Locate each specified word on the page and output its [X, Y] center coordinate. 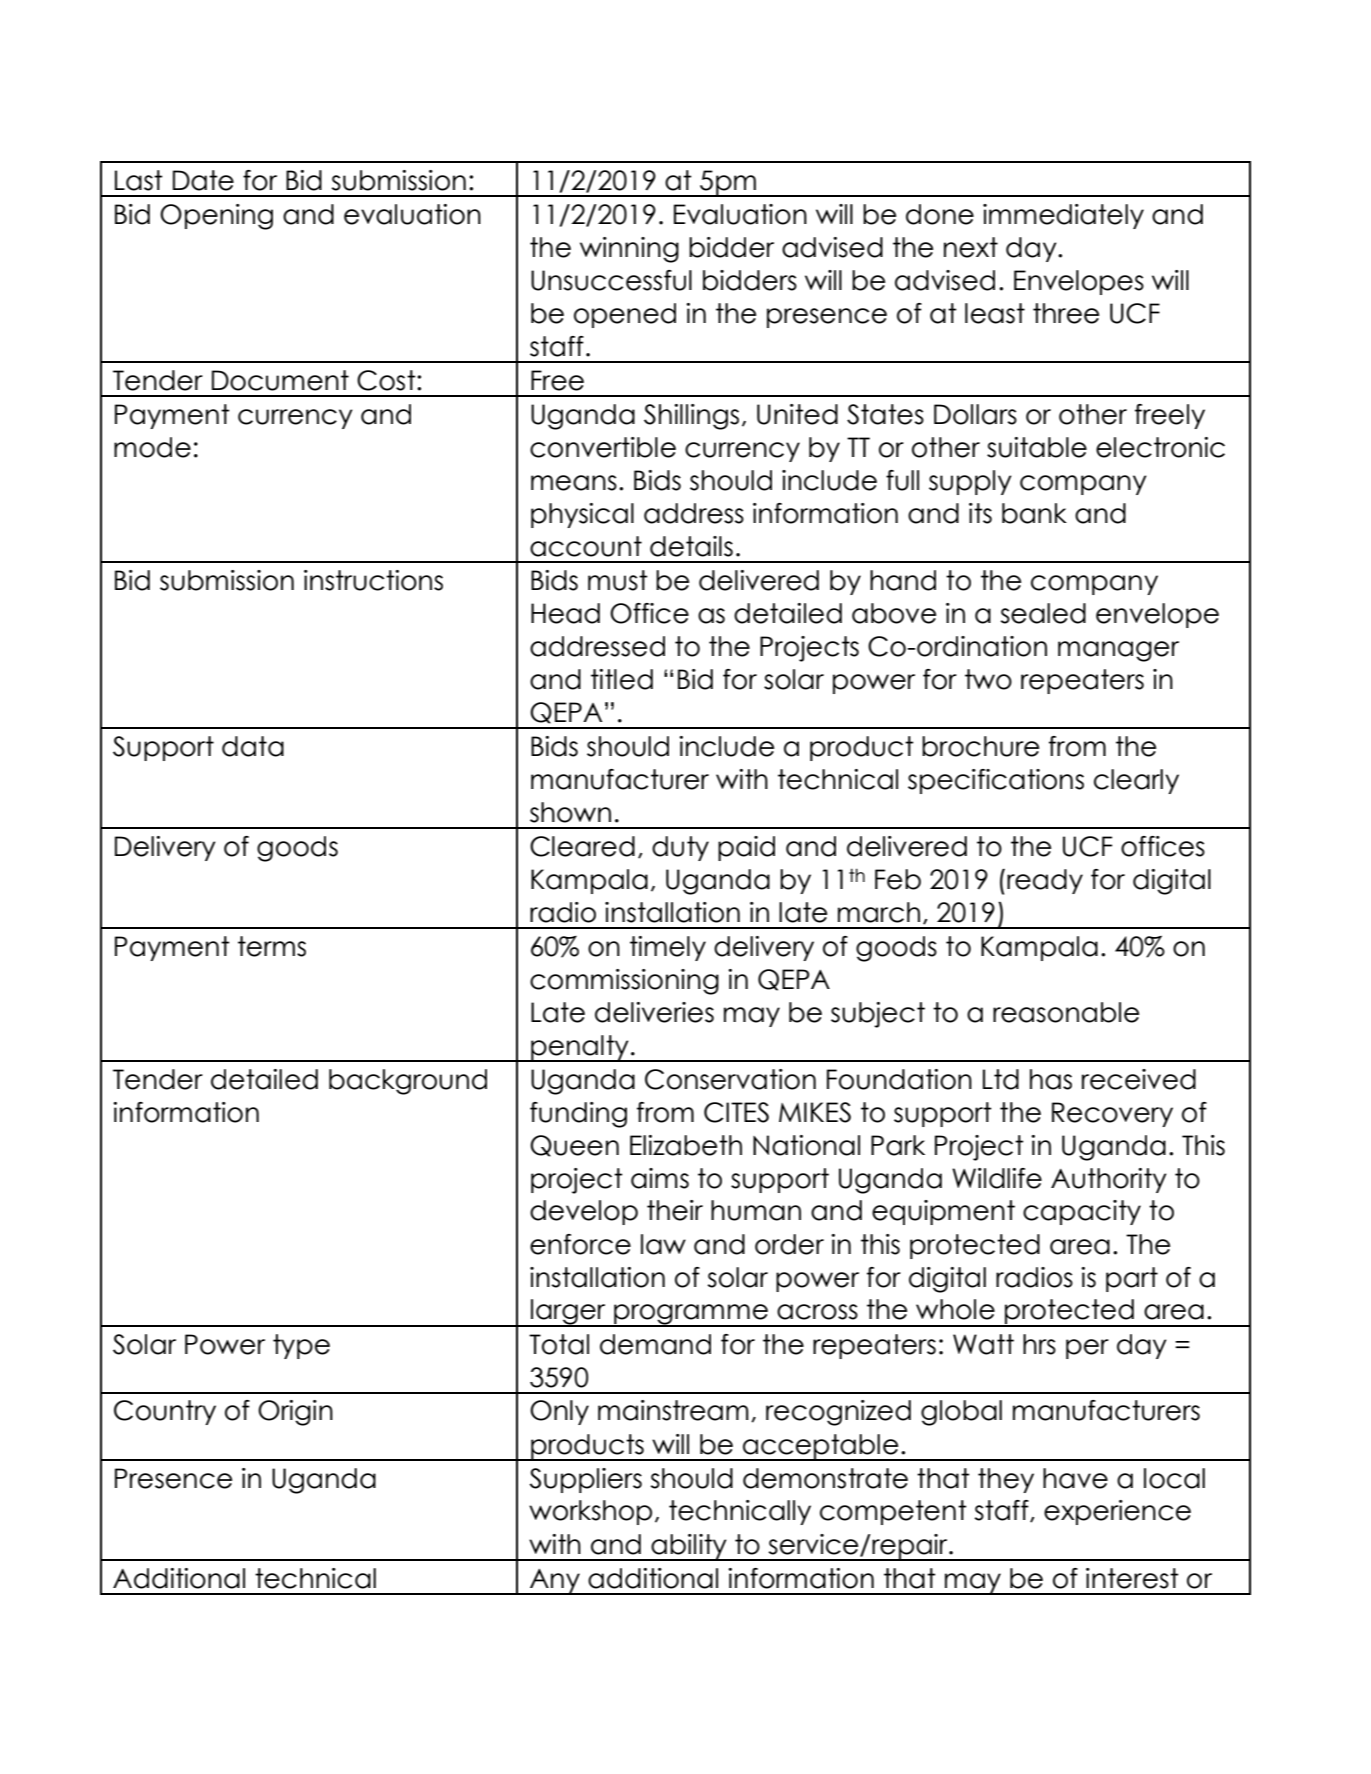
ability [689, 1547]
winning [629, 250]
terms [272, 946]
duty [680, 848]
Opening [216, 217]
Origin [295, 1413]
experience [1117, 1512]
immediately [1063, 216]
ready [1045, 881]
